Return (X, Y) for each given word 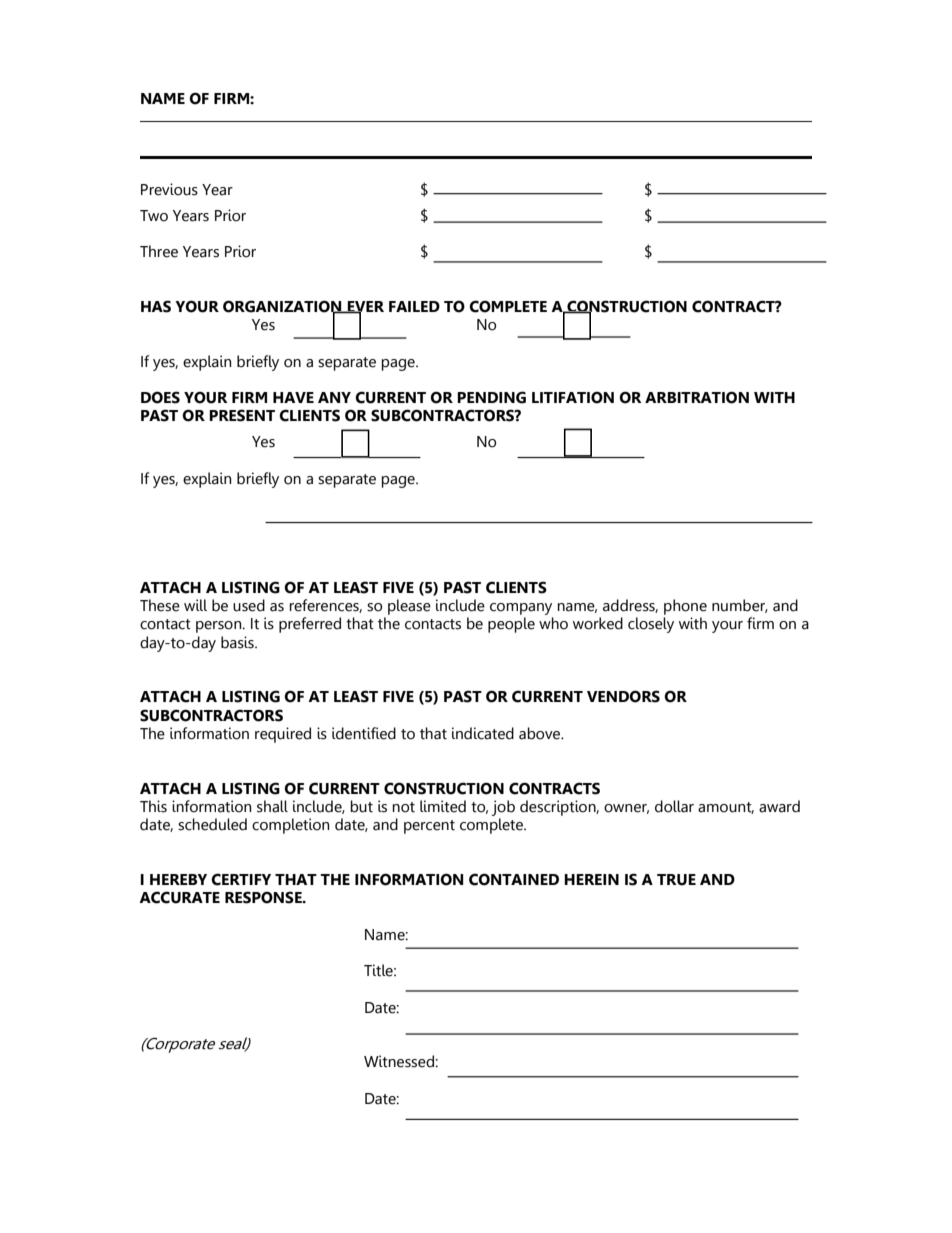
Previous (169, 189)
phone (685, 607)
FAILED (414, 306)
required (283, 735)
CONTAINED (514, 879)
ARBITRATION (697, 397)
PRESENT (242, 415)
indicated (483, 733)
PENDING (491, 397)
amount (726, 808)
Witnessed (400, 1061)
